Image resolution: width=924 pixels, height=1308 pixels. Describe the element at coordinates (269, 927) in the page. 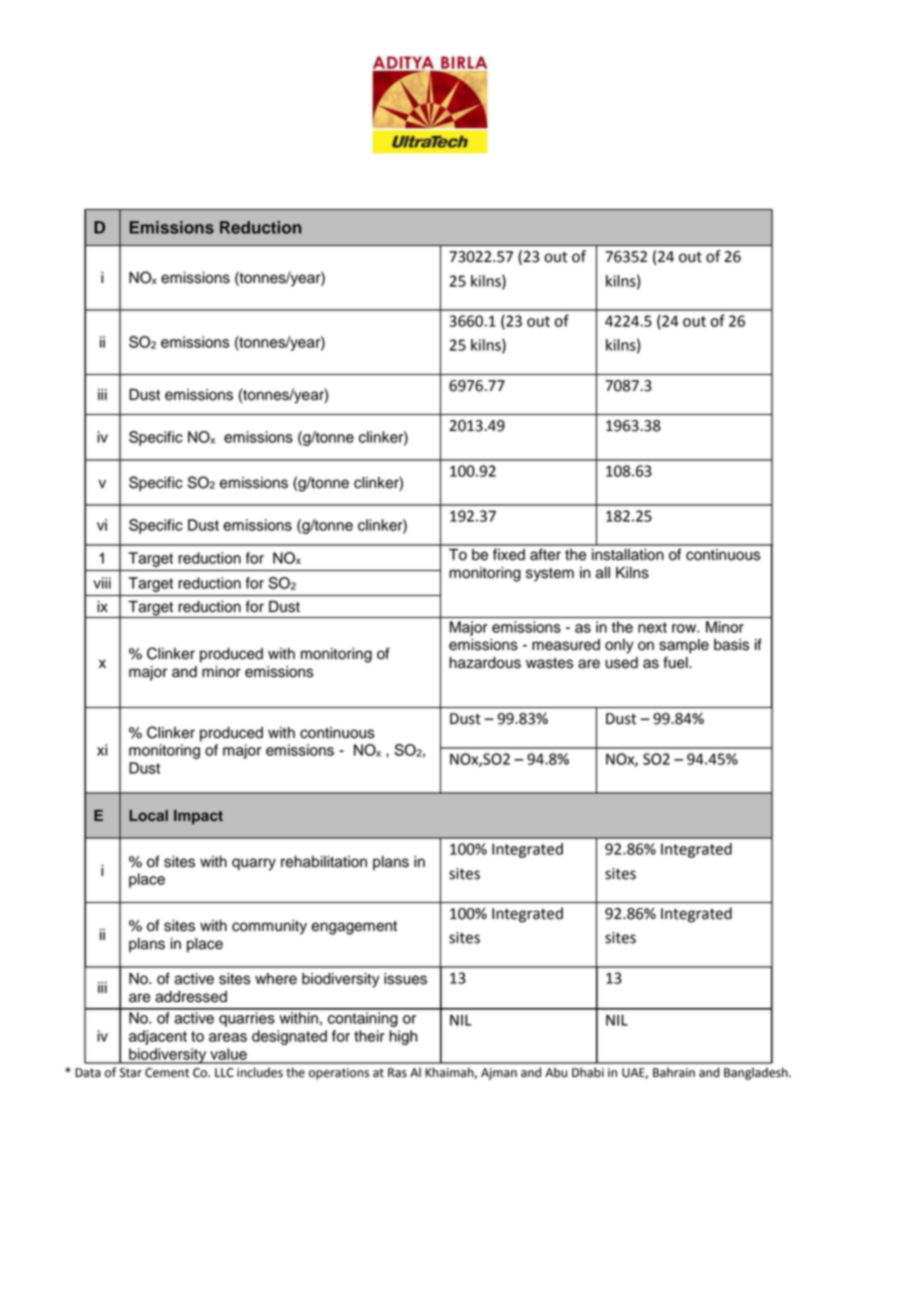

I see `community` at that location.
